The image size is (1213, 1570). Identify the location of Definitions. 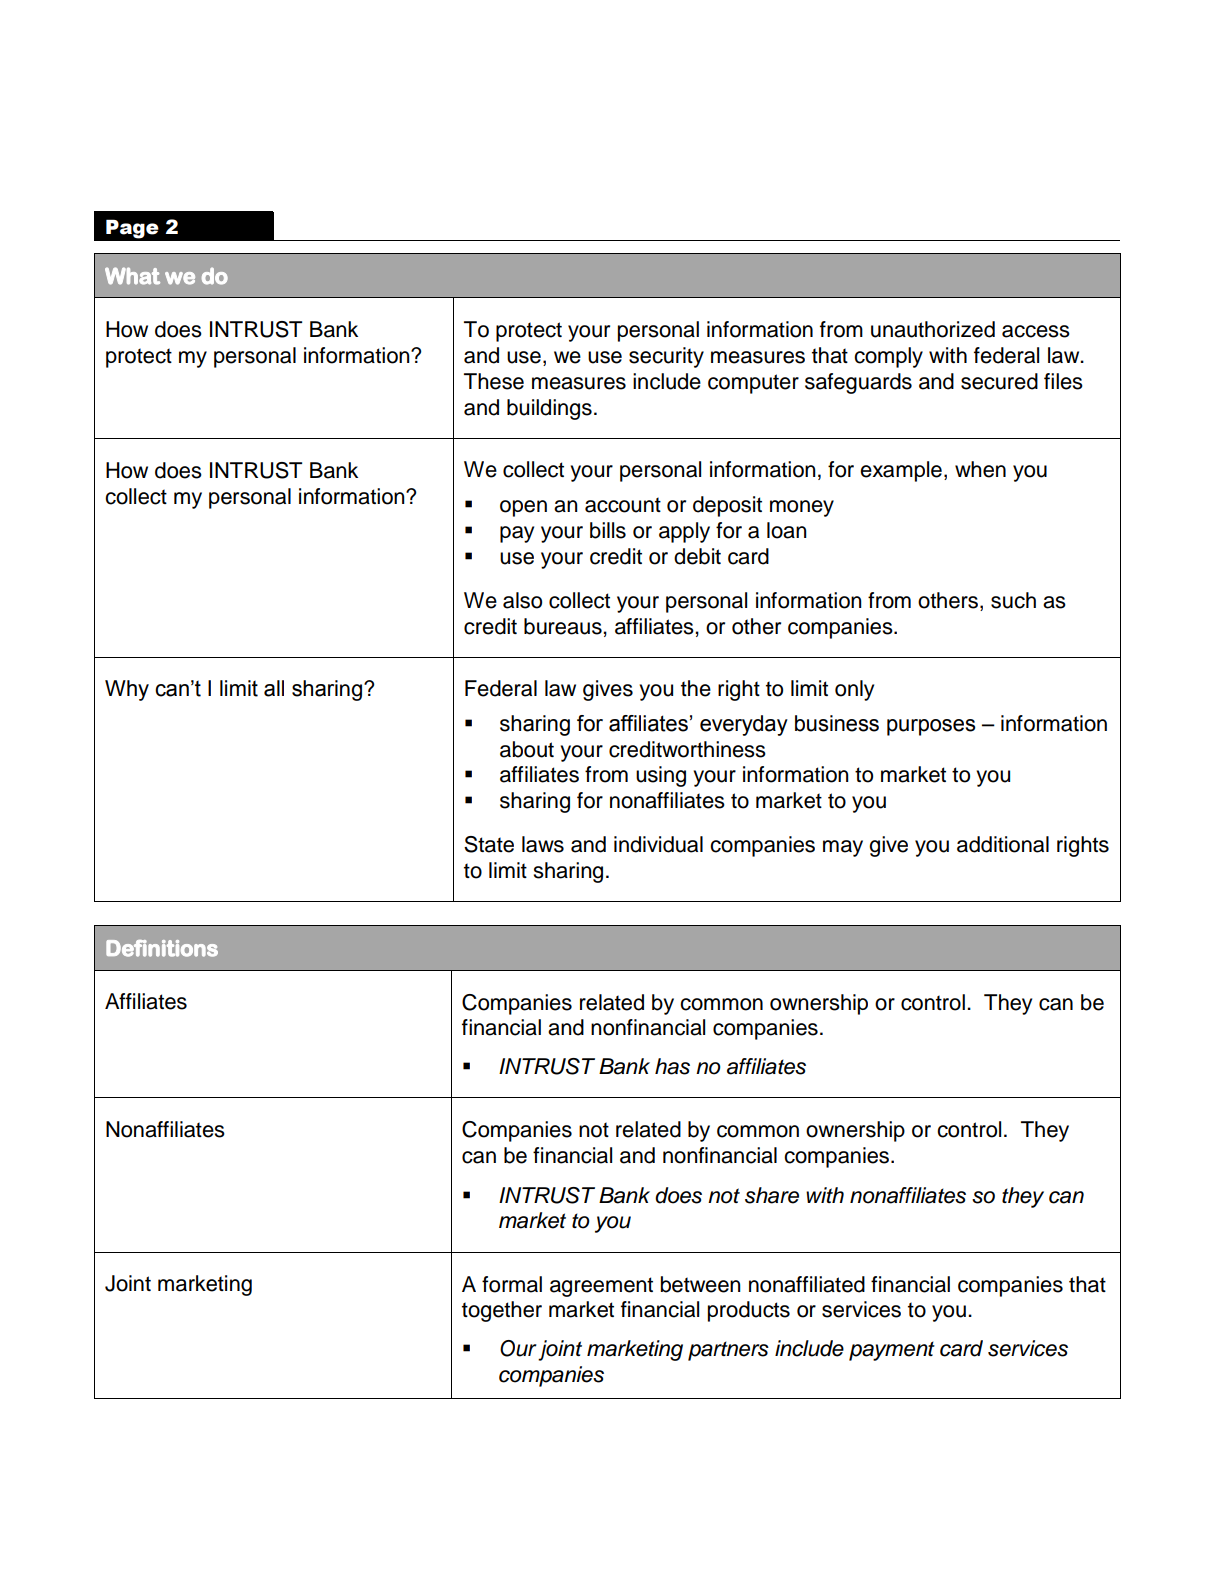
(162, 948).
